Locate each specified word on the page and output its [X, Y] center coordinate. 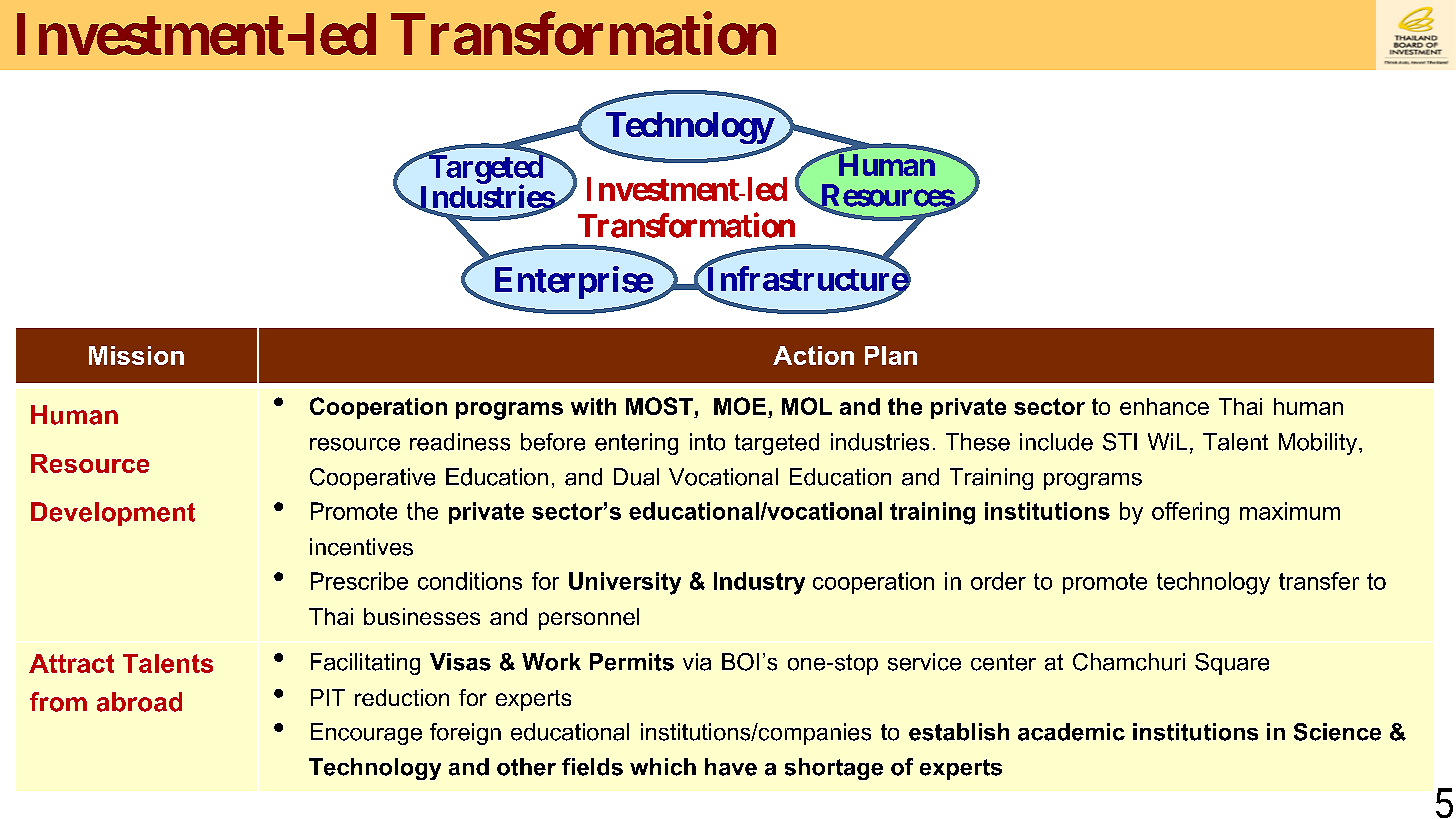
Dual [636, 477]
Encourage [366, 734]
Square [1232, 664]
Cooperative [372, 479]
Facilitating [365, 664]
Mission [136, 355]
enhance [1164, 406]
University [625, 583]
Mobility [1319, 444]
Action [813, 355]
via [697, 662]
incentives [361, 547]
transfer [1319, 581]
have [731, 767]
